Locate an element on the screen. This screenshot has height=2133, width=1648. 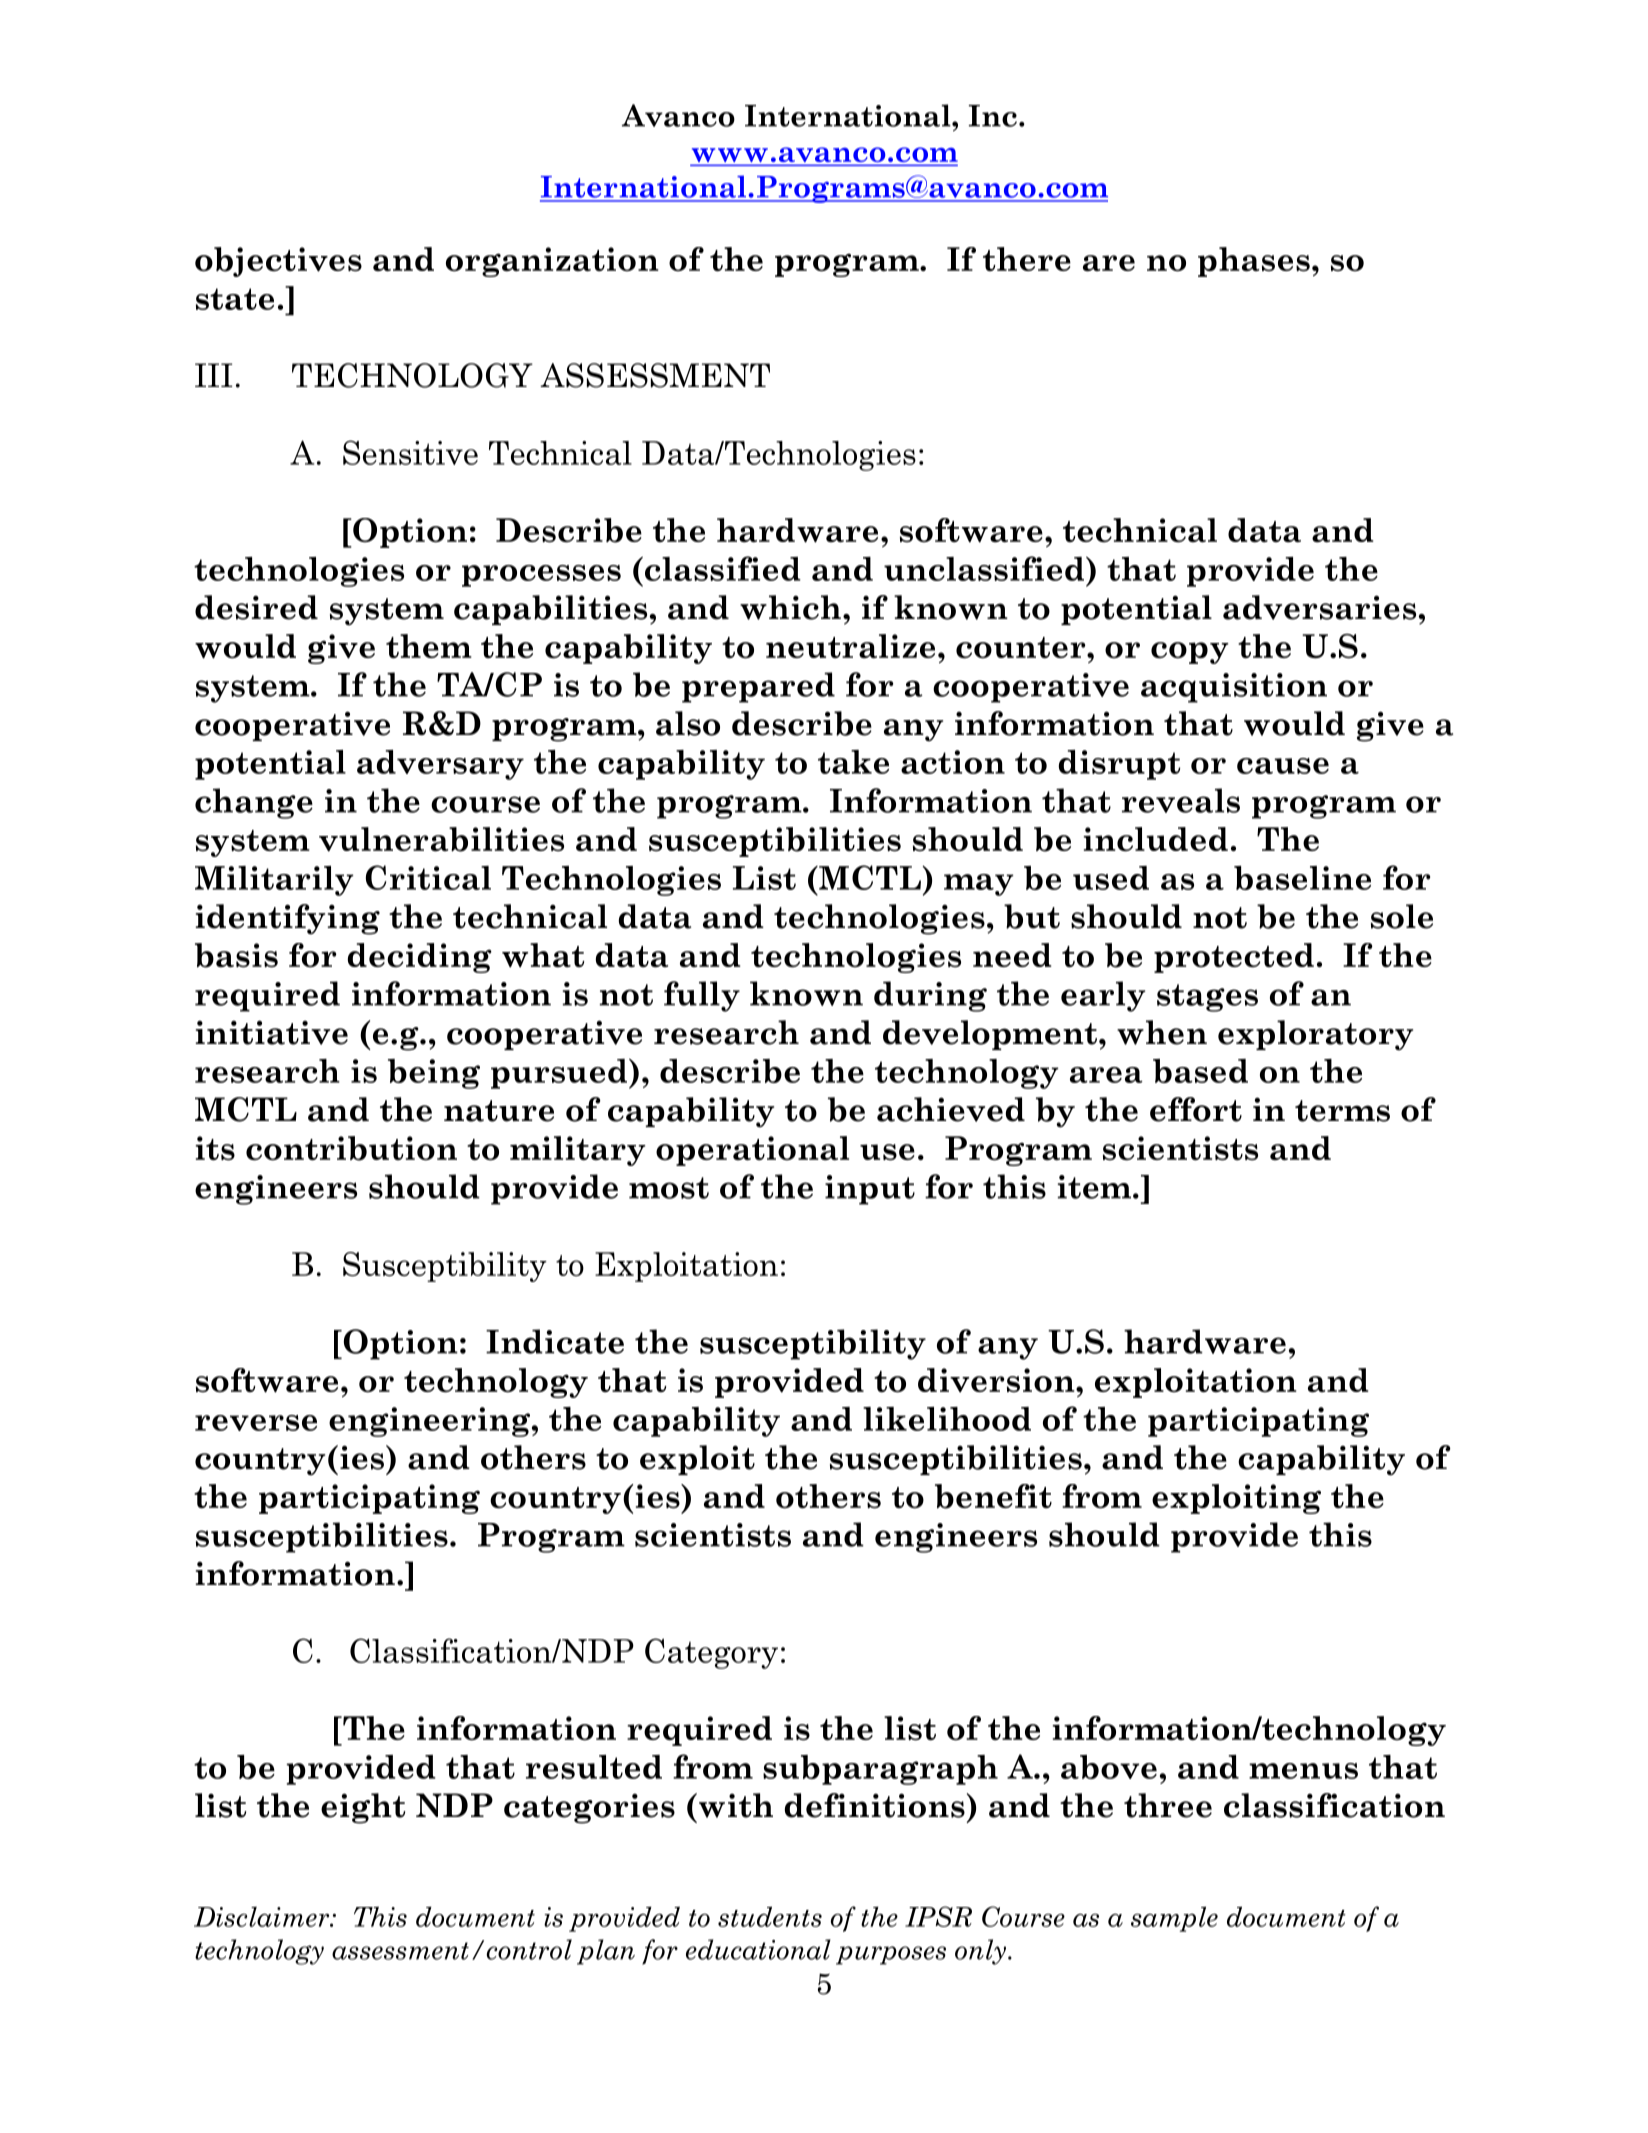
prepared is located at coordinates (758, 687).
